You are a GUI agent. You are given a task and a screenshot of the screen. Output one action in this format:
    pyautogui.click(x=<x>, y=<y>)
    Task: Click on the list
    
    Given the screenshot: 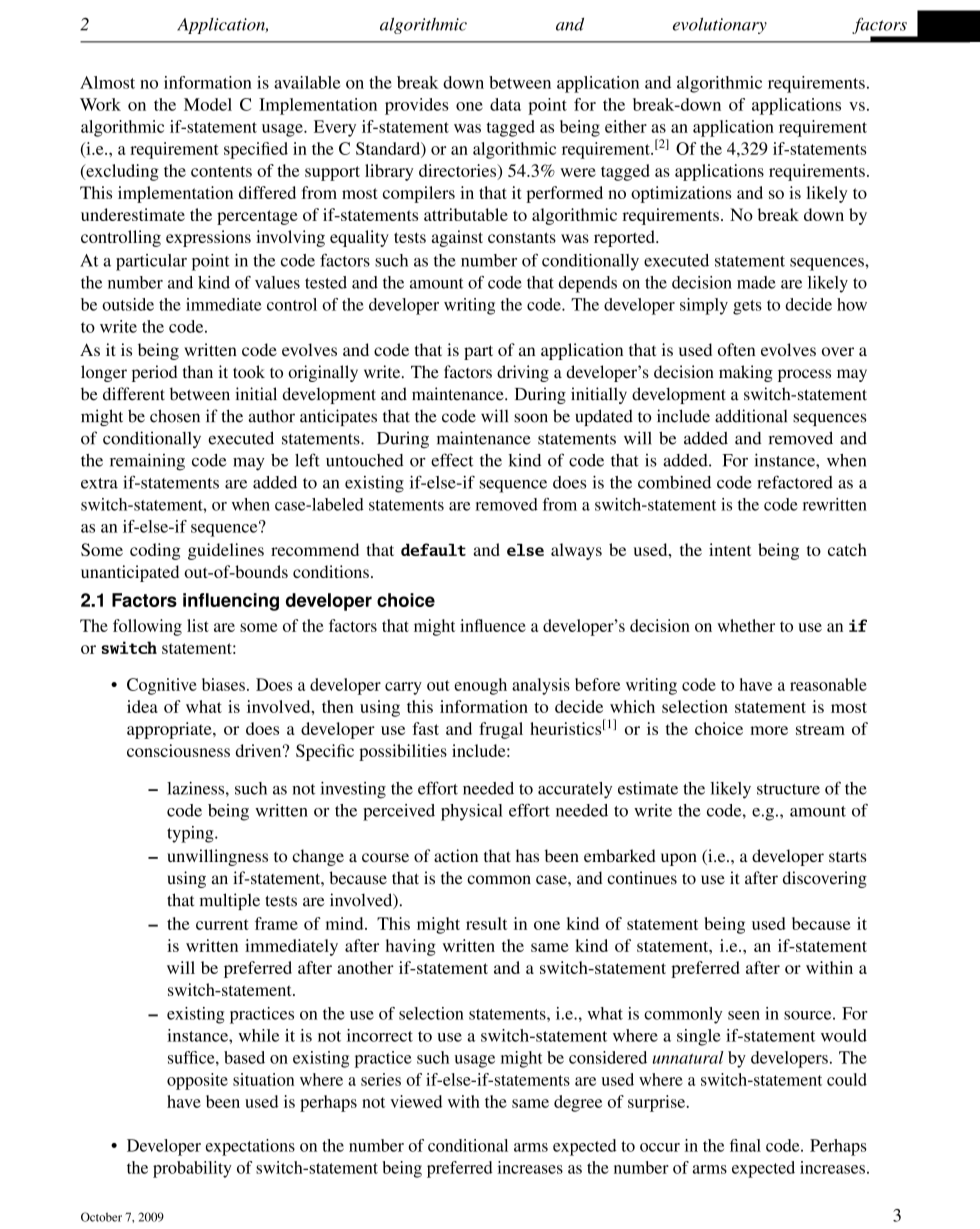 What is the action you would take?
    pyautogui.click(x=198, y=625)
